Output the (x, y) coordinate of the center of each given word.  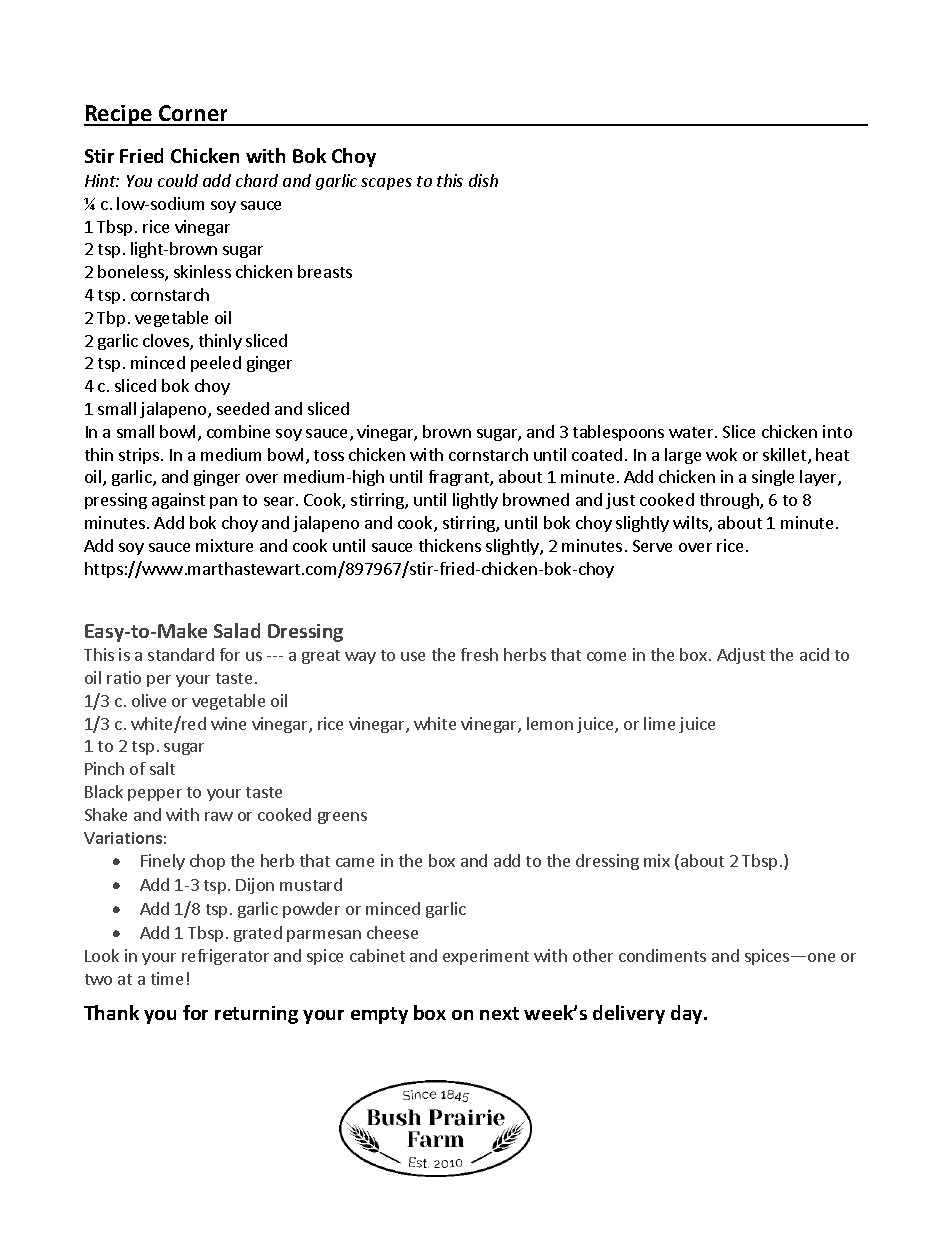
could (178, 180)
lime (659, 723)
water (692, 432)
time (167, 978)
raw (219, 816)
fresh (479, 654)
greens (342, 818)
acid (814, 654)
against (178, 501)
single (773, 478)
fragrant (460, 478)
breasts (325, 271)
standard (181, 654)
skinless (202, 271)
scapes (386, 184)
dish (483, 180)
